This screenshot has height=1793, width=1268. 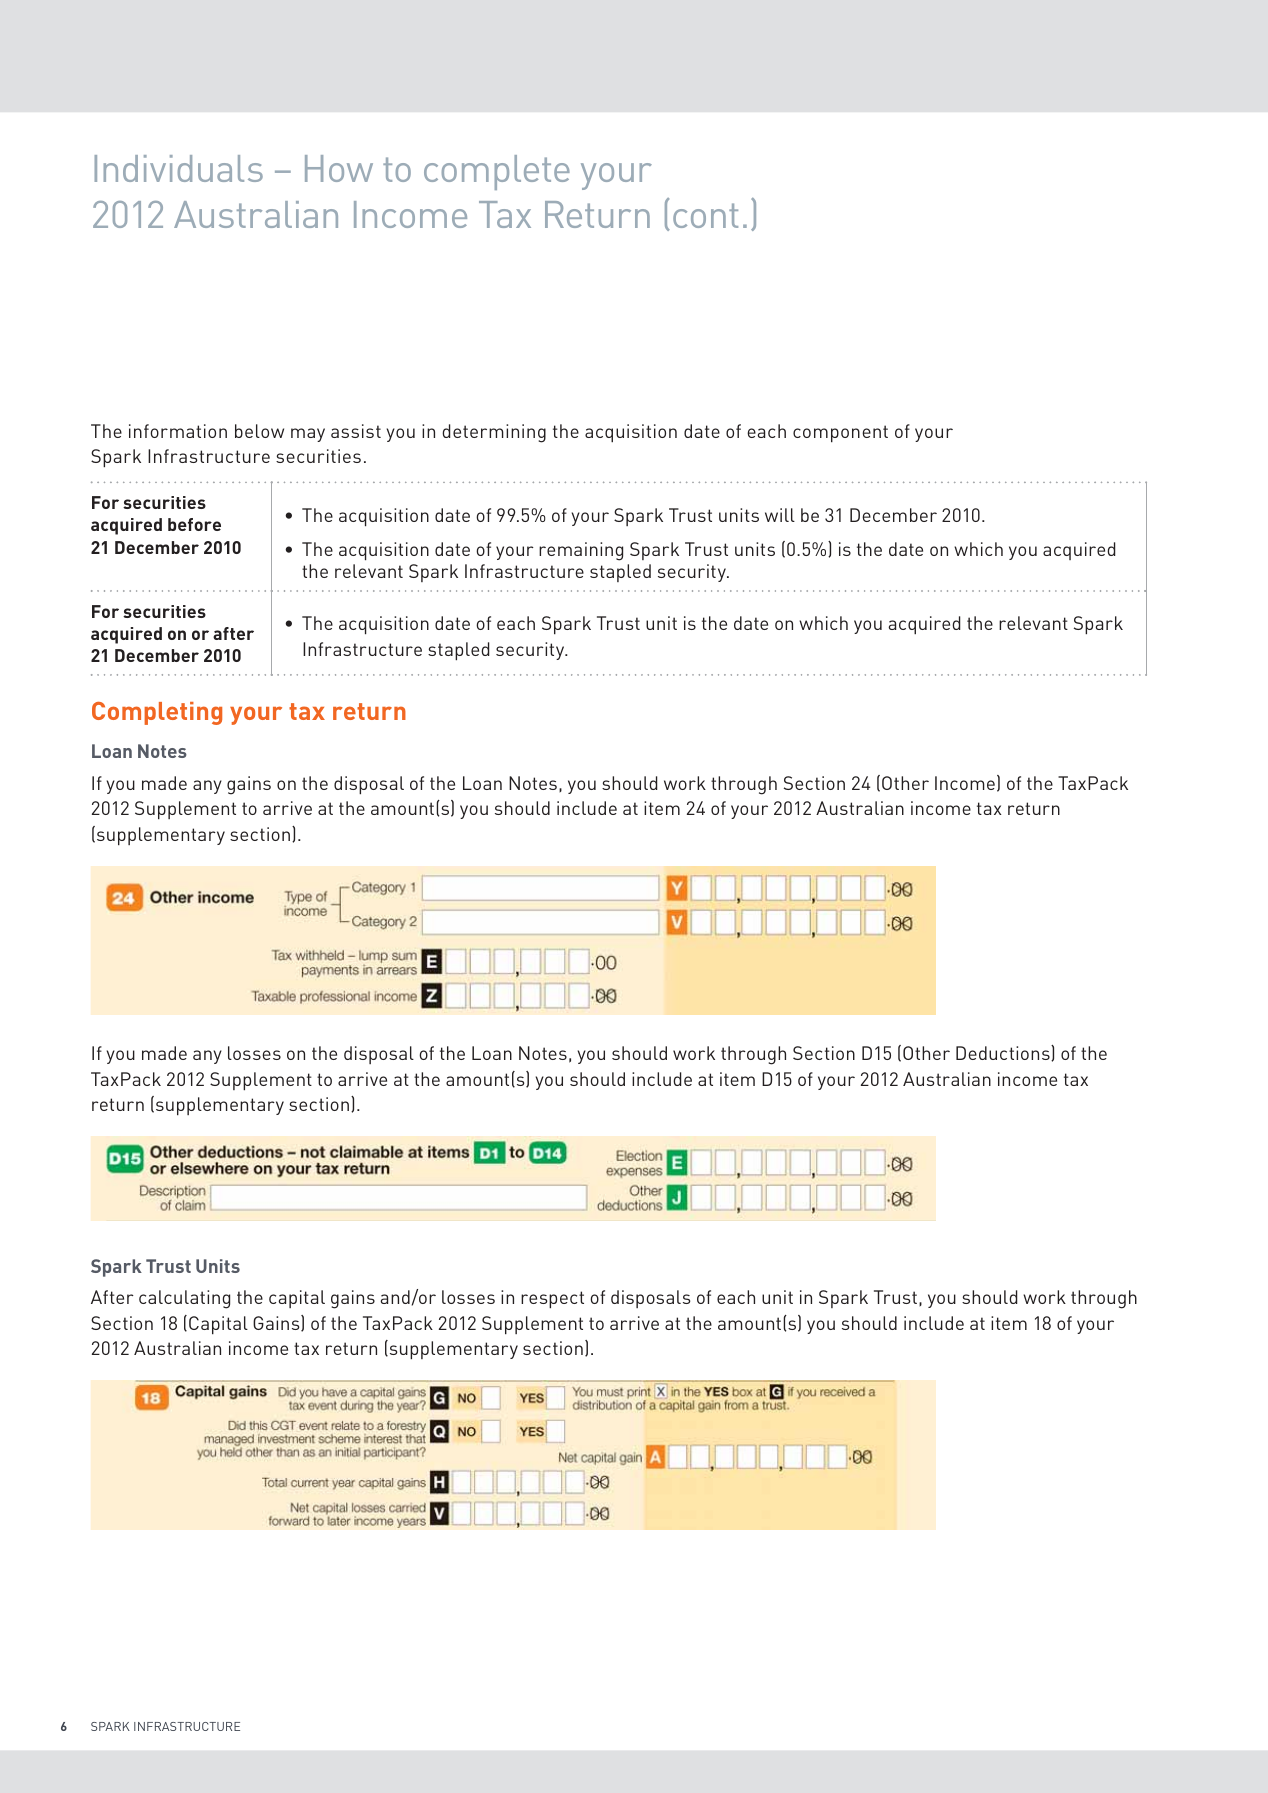 I want to click on may, so click(x=308, y=435).
